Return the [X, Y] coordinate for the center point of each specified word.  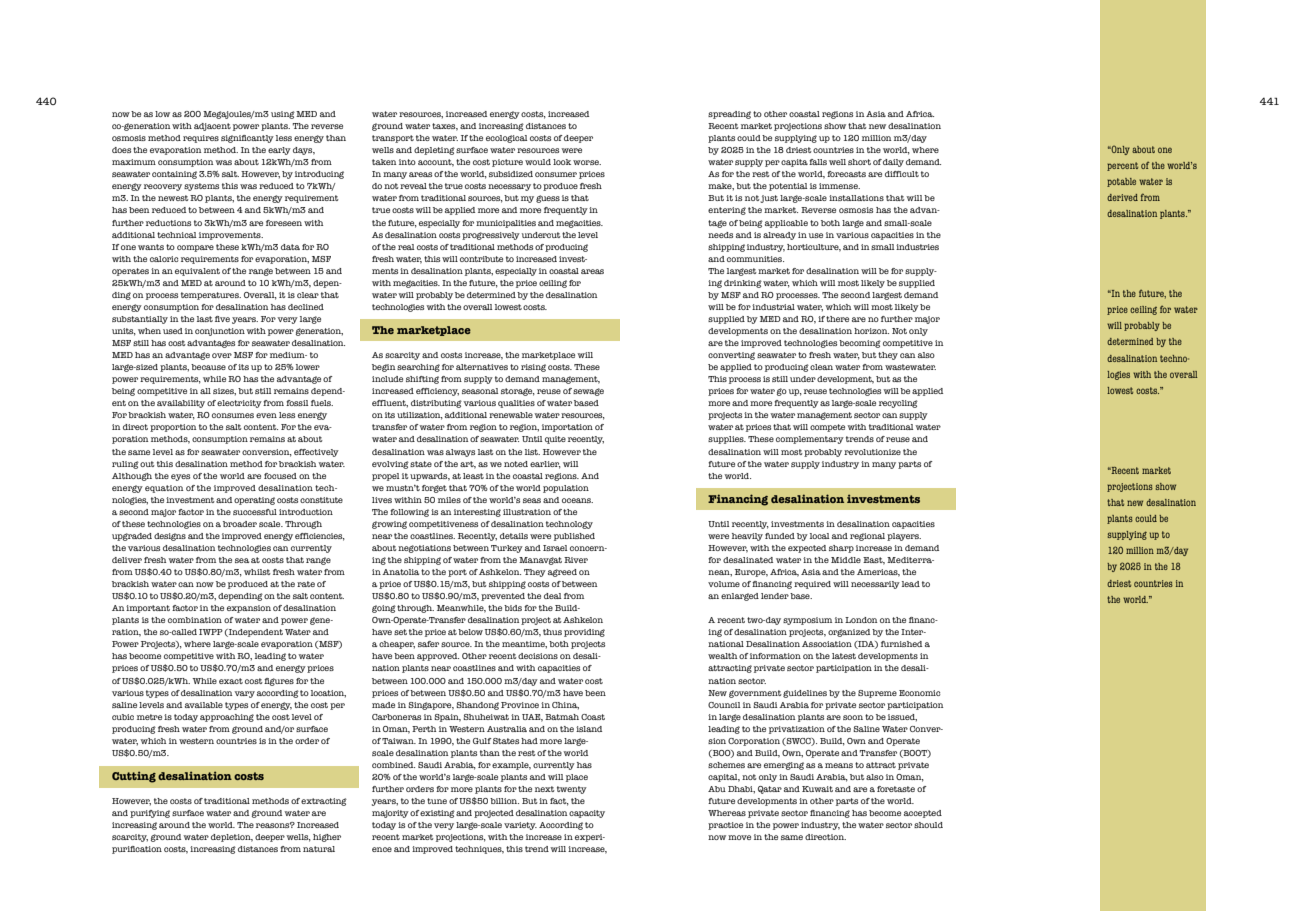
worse [587, 162]
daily [893, 163]
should [928, 825]
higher [327, 838]
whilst [257, 572]
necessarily [875, 585]
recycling [898, 404]
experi [590, 838]
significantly [247, 139]
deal [552, 596]
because [208, 367]
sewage [588, 392]
